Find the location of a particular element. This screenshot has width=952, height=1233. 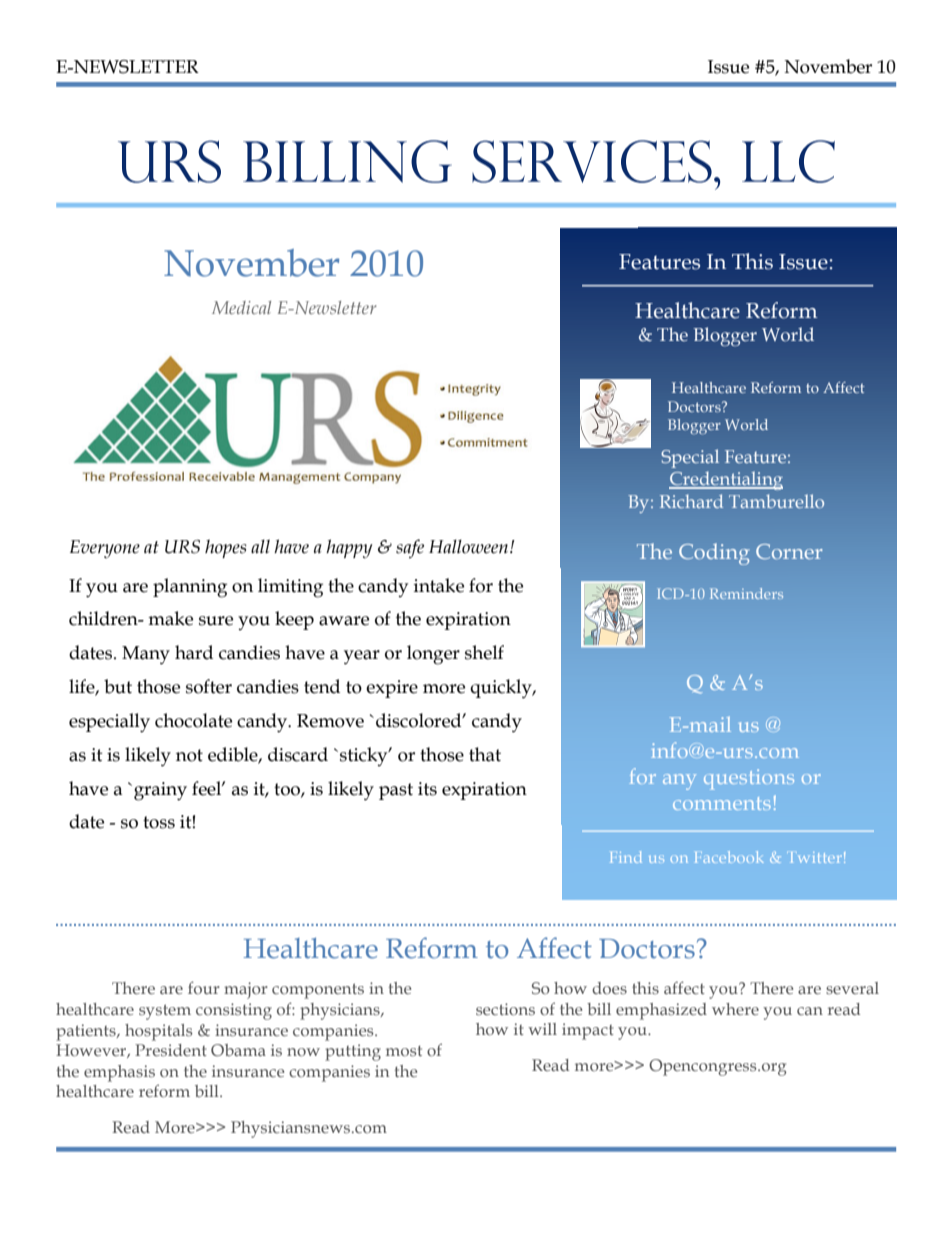

sure is located at coordinates (216, 621).
